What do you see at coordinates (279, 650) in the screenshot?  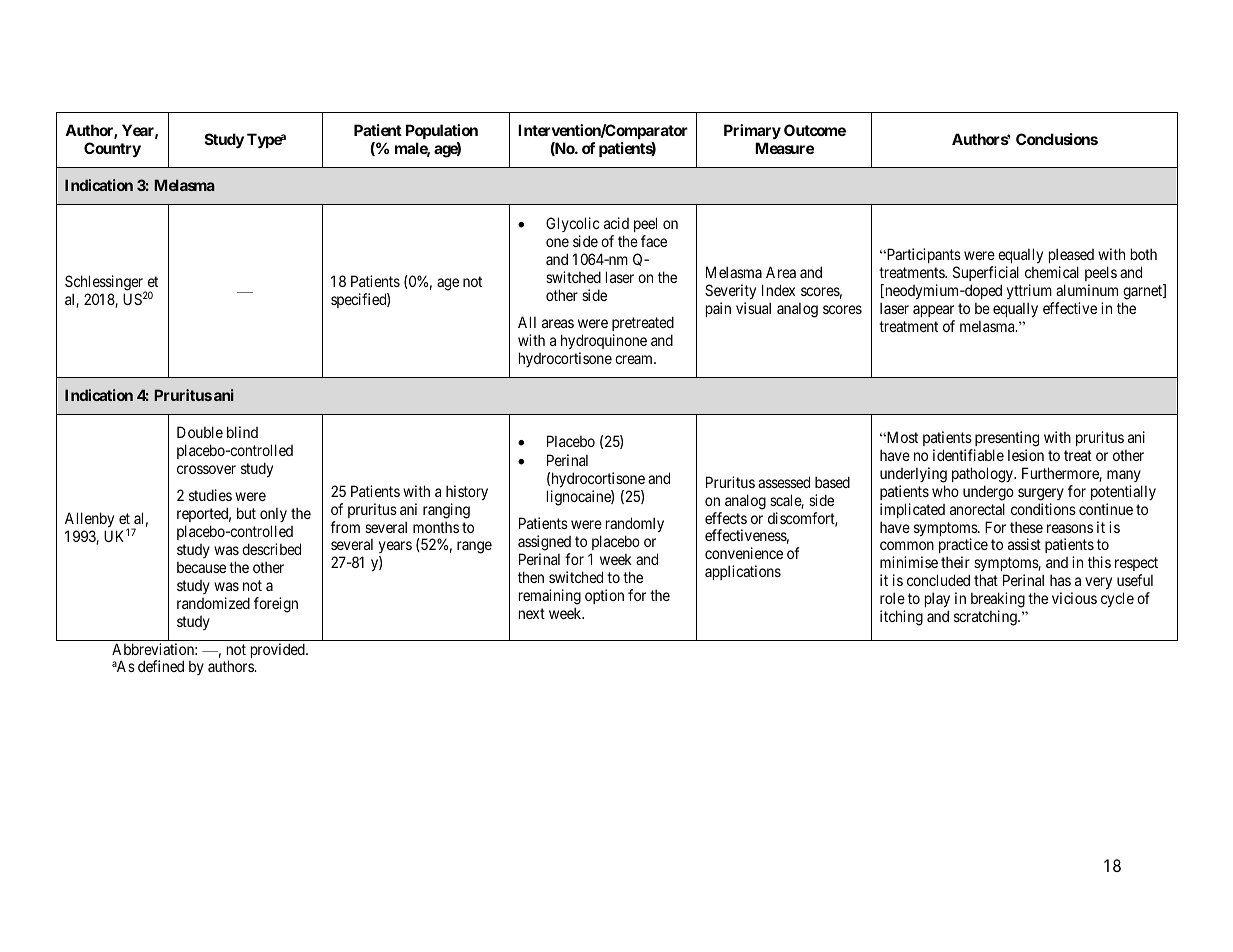 I see `provided` at bounding box center [279, 650].
